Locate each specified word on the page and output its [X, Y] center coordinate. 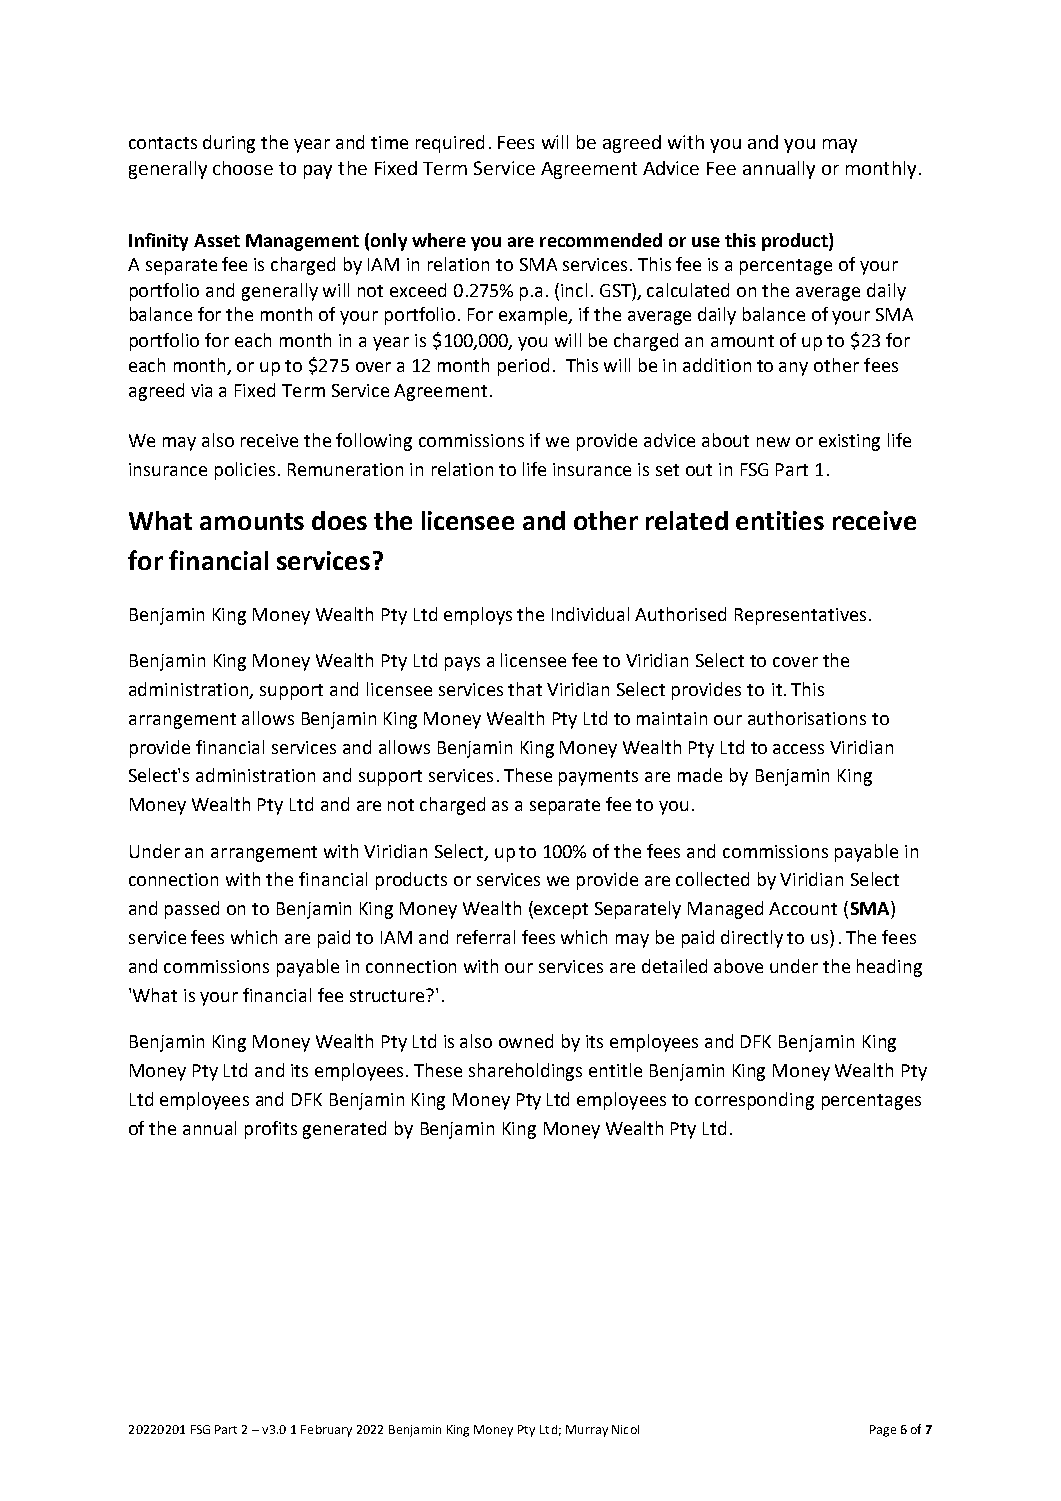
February [326, 1431]
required [450, 144]
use [706, 242]
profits [271, 1130]
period [523, 367]
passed [192, 910]
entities [780, 520]
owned [526, 1041]
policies [245, 471]
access [798, 749]
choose [243, 168]
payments [598, 778]
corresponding [754, 1101]
